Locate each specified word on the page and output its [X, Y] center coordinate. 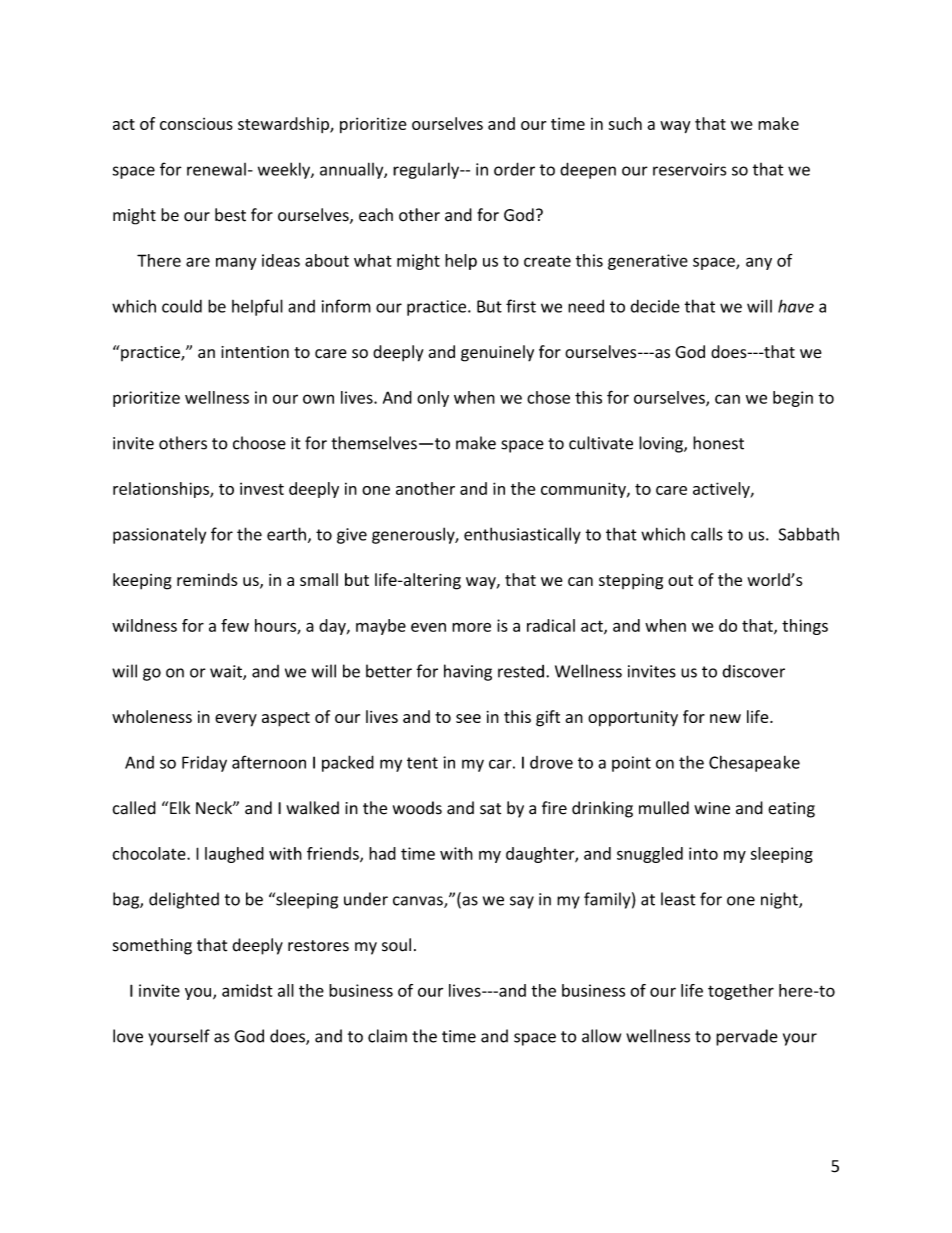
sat [490, 809]
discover [753, 671]
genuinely [497, 353]
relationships [162, 490]
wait [227, 672]
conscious [196, 124]
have [796, 306]
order [514, 169]
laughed [234, 855]
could [182, 306]
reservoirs [689, 169]
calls [707, 534]
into [703, 853]
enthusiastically [522, 535]
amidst [247, 990]
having [468, 672]
